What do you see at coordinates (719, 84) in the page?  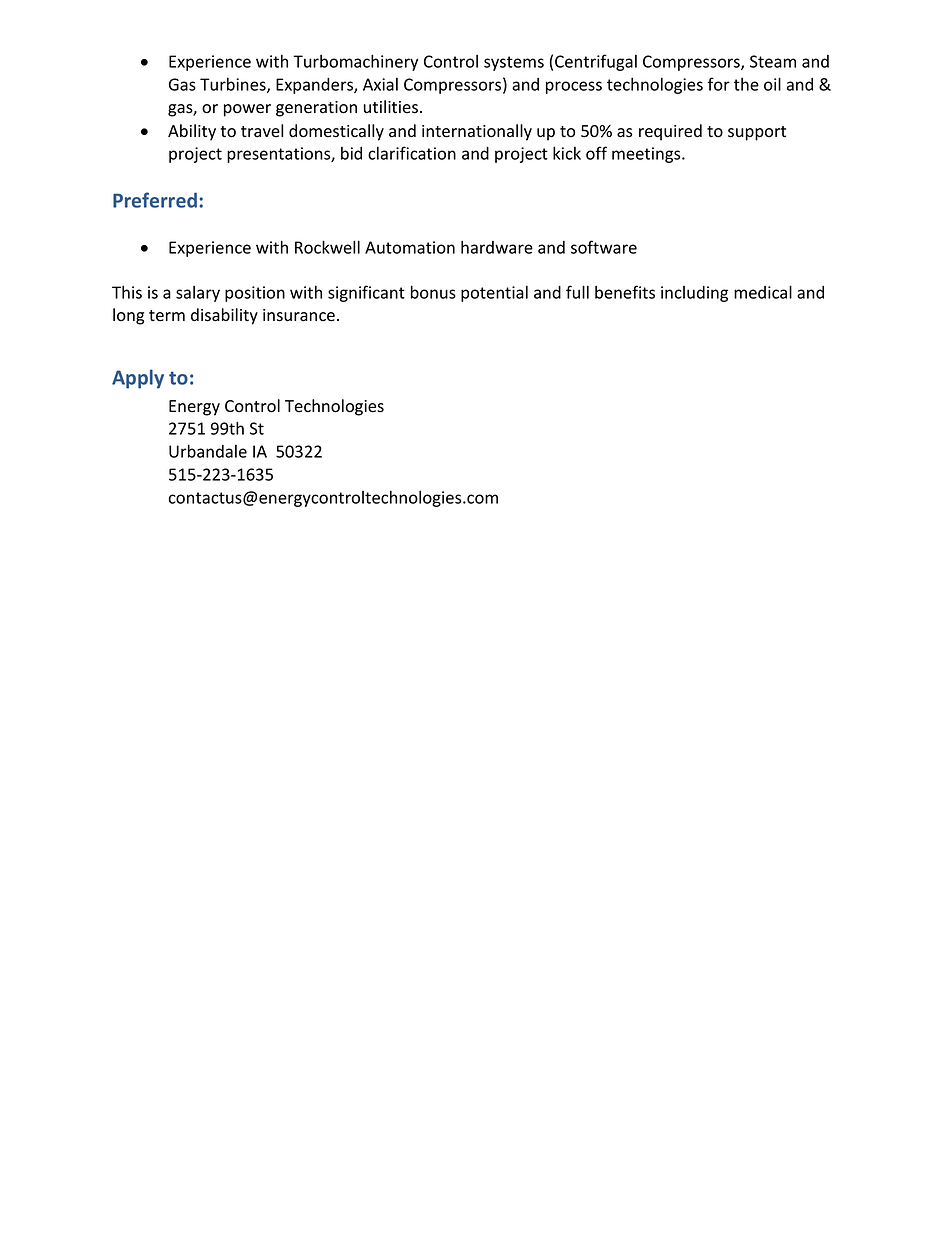 I see `for` at bounding box center [719, 84].
